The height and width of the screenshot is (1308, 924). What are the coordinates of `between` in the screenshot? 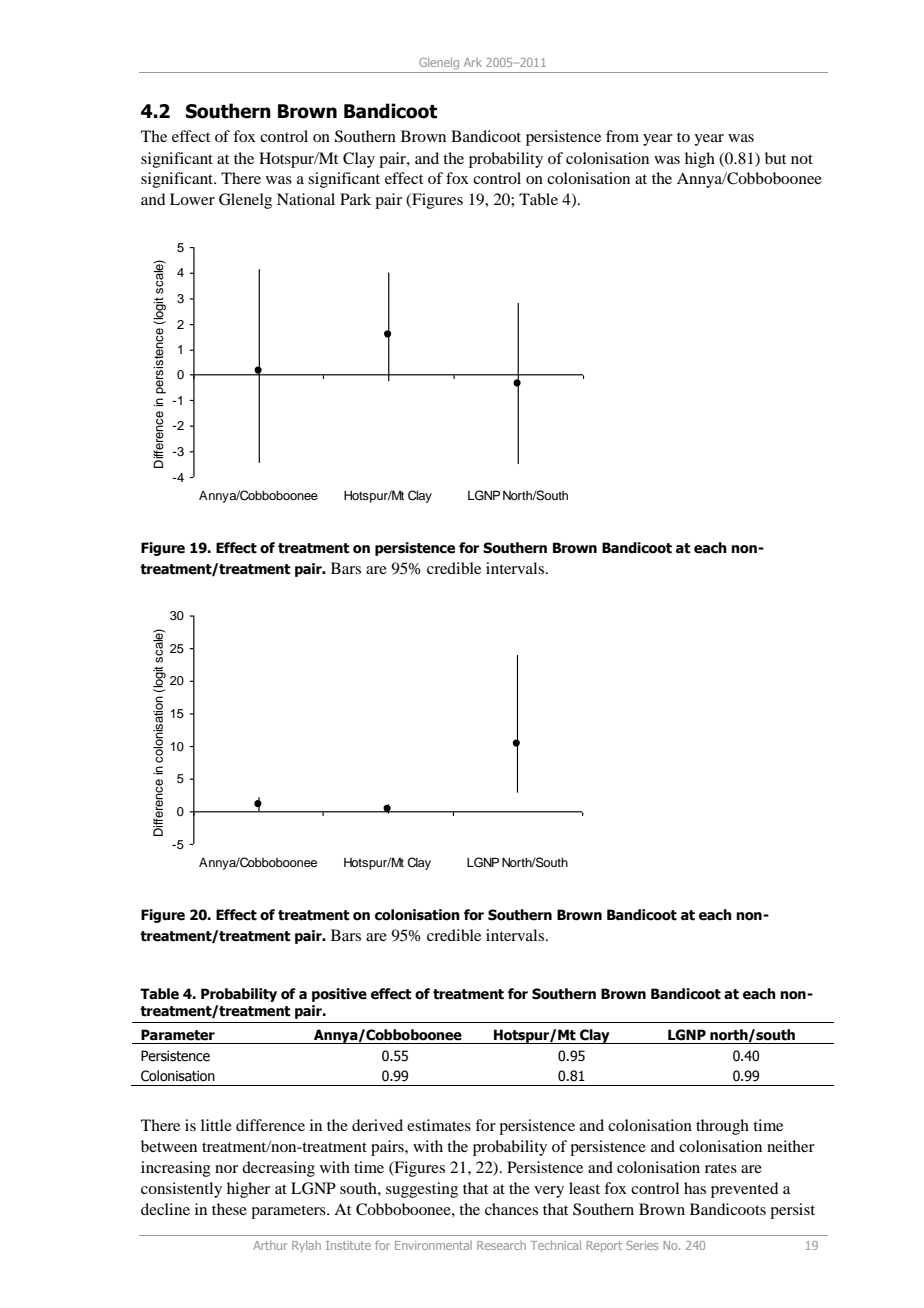 It's located at (169, 1146).
